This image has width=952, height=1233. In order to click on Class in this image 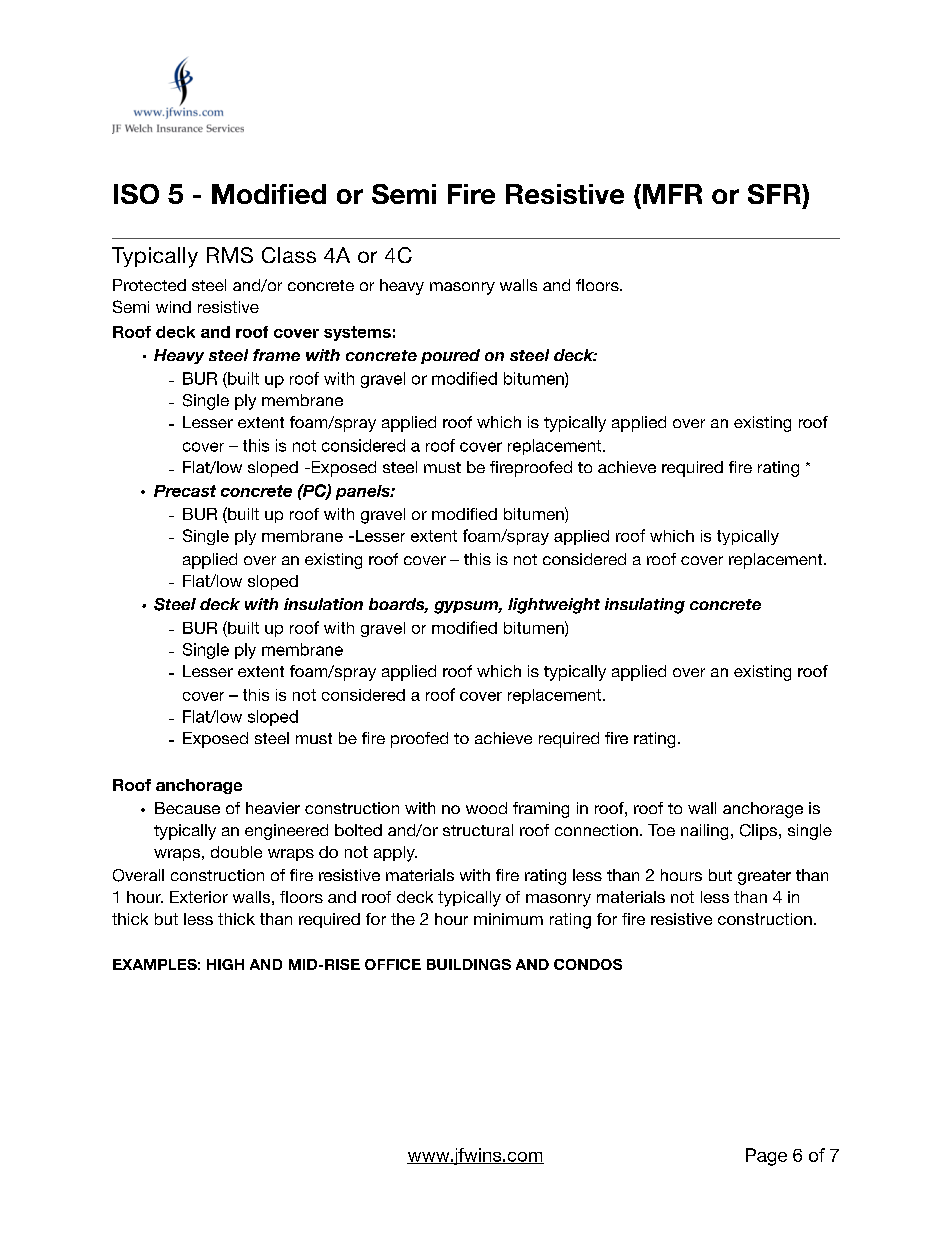, I will do `click(289, 255)`.
